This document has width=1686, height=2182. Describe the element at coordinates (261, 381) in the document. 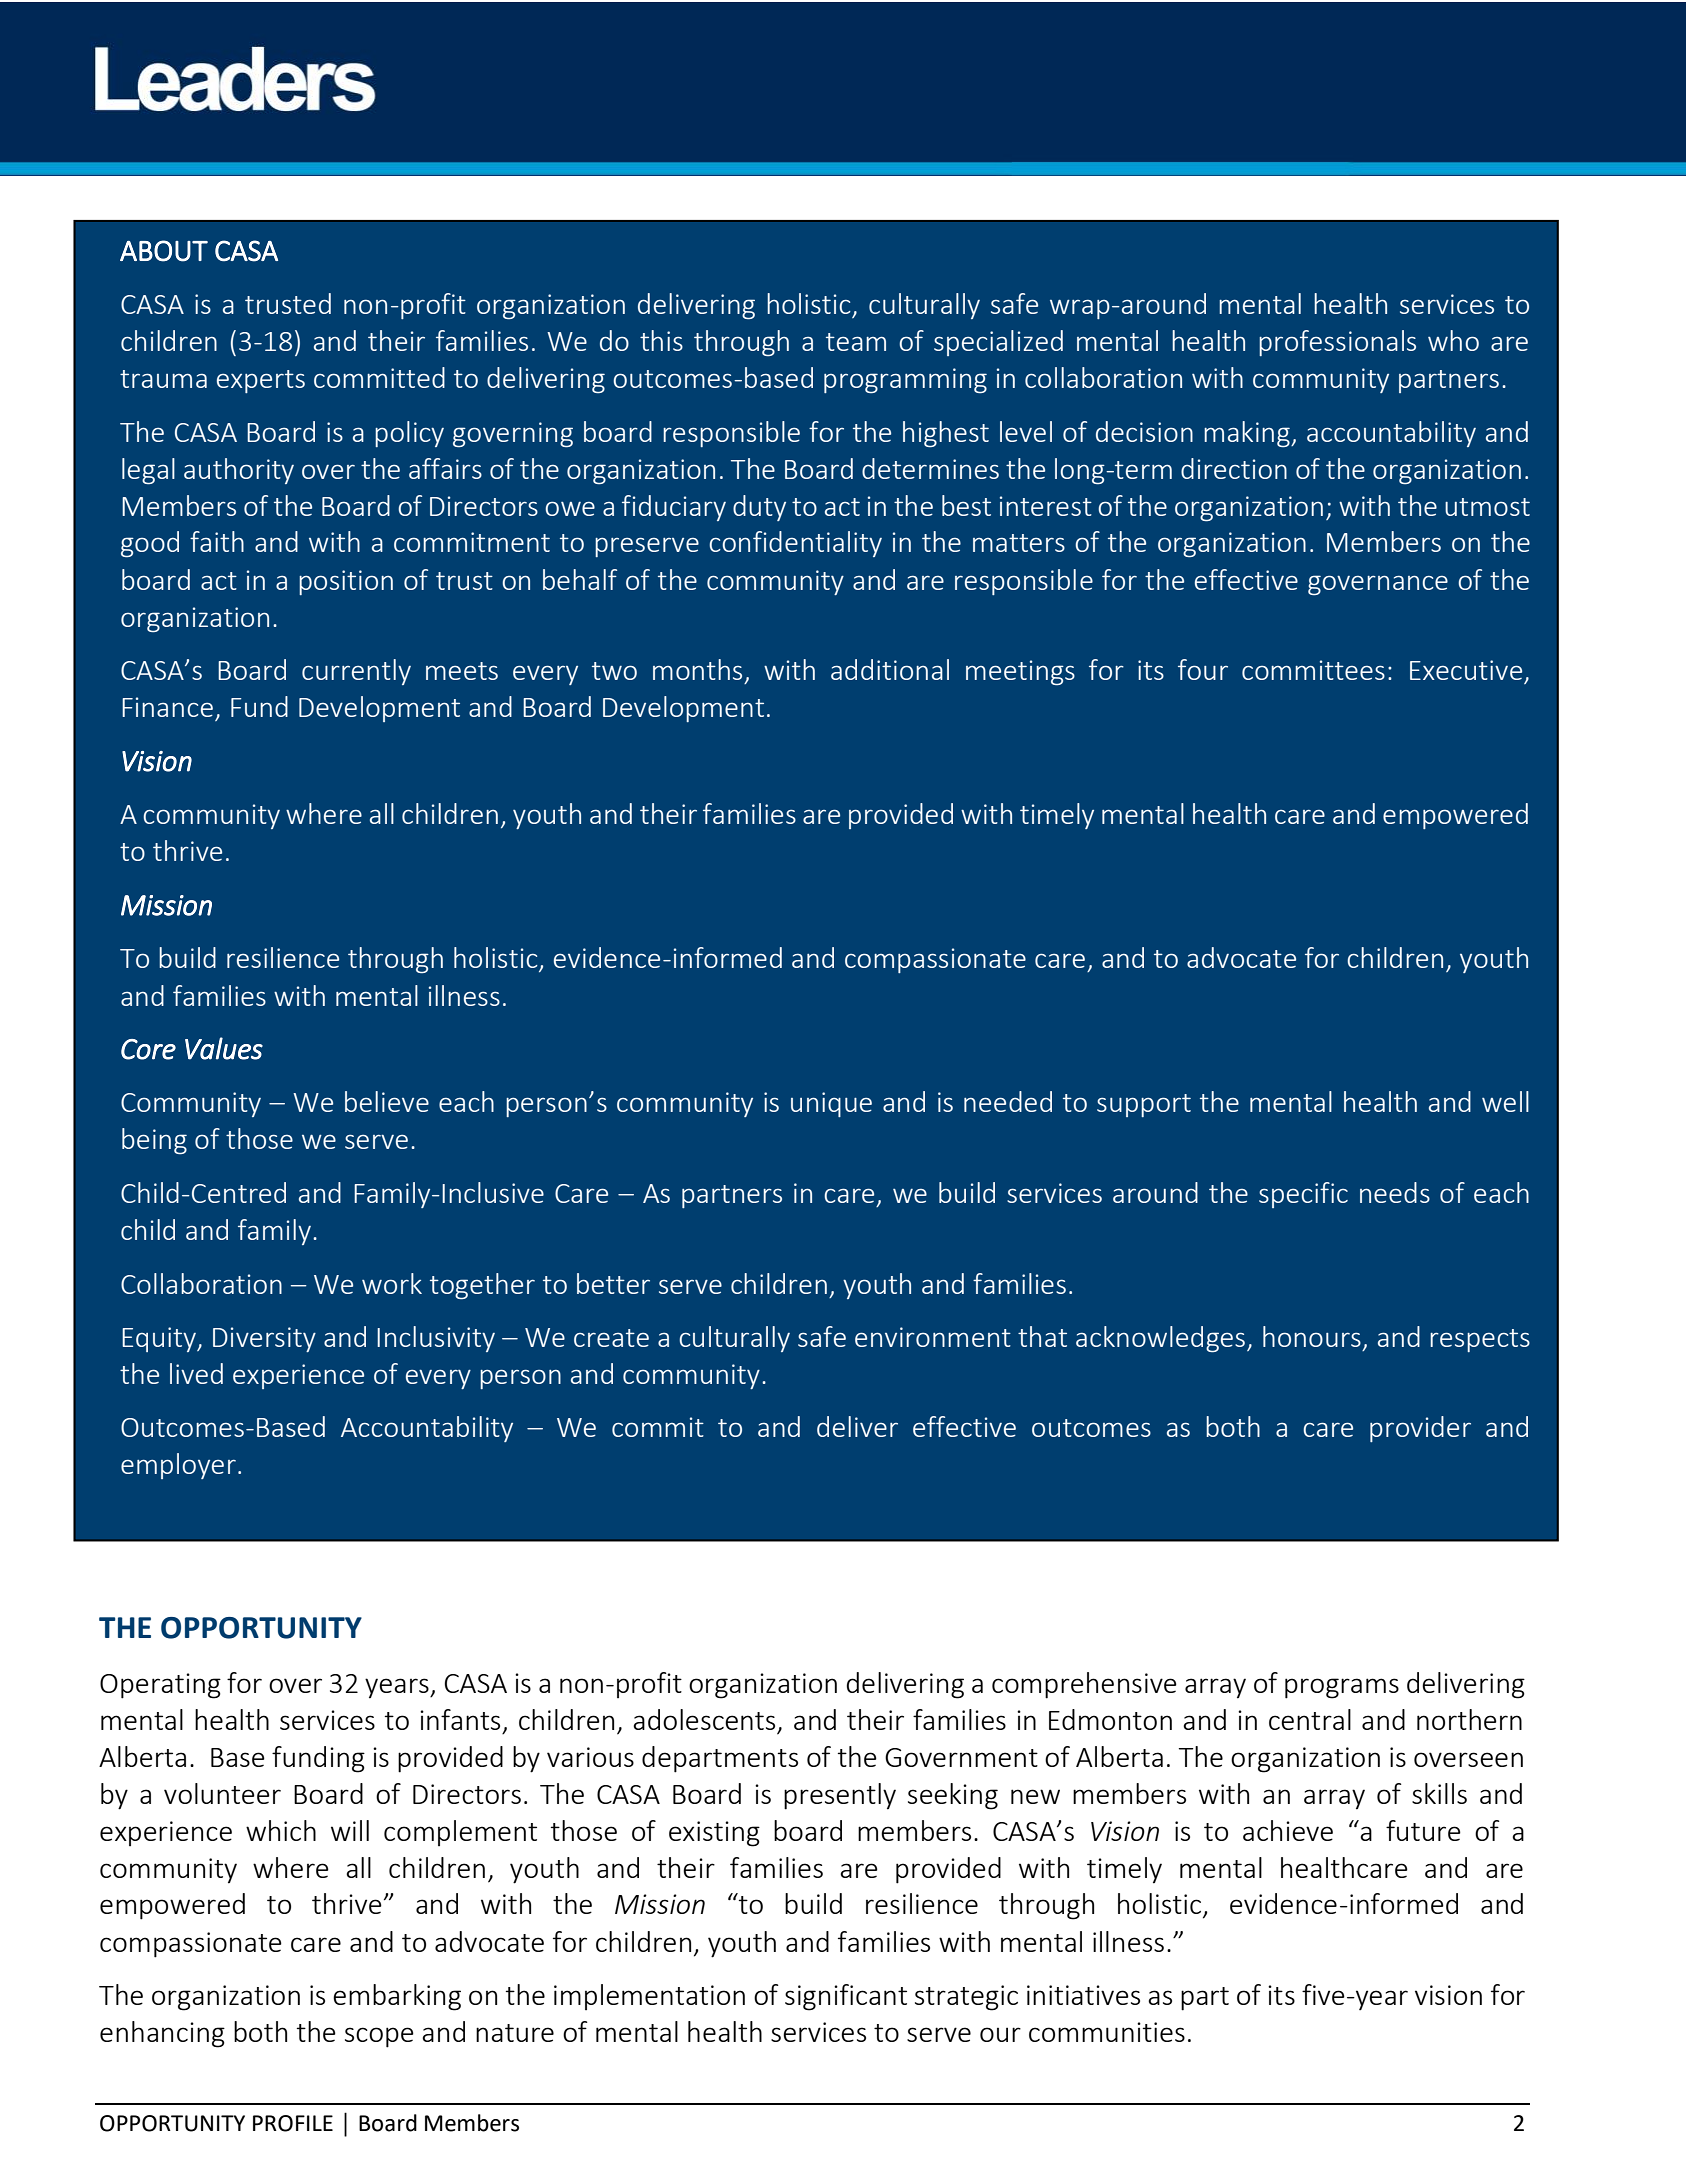

I see `experts` at that location.
